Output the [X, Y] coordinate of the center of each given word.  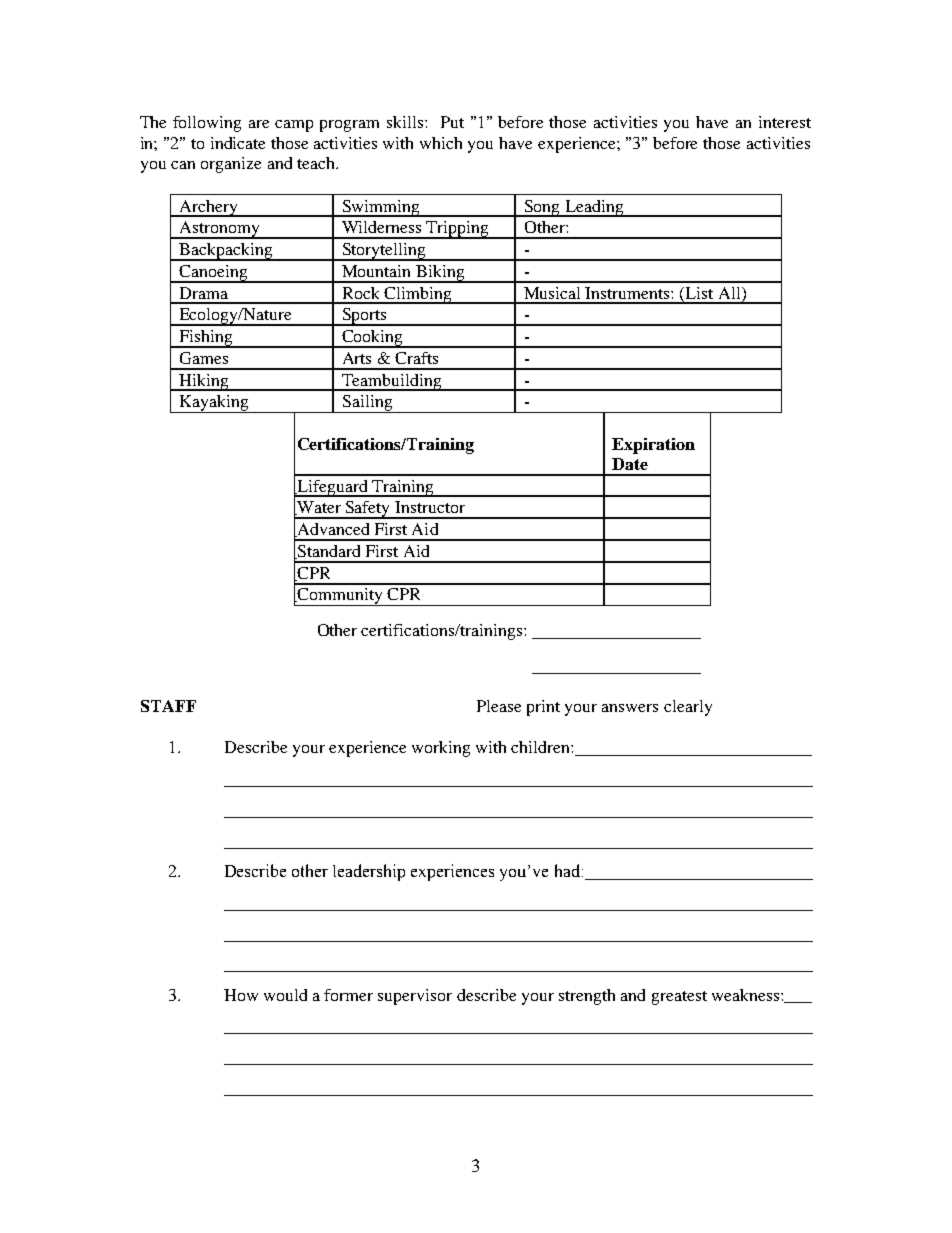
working [441, 749]
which [441, 143]
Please [499, 706]
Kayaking [214, 404]
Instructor [430, 507]
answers [630, 708]
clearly [688, 708]
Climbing [417, 295]
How [241, 995]
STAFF [168, 706]
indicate [238, 143]
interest [785, 122]
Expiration [653, 446]
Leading [594, 208]
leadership [369, 872]
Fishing [206, 339]
